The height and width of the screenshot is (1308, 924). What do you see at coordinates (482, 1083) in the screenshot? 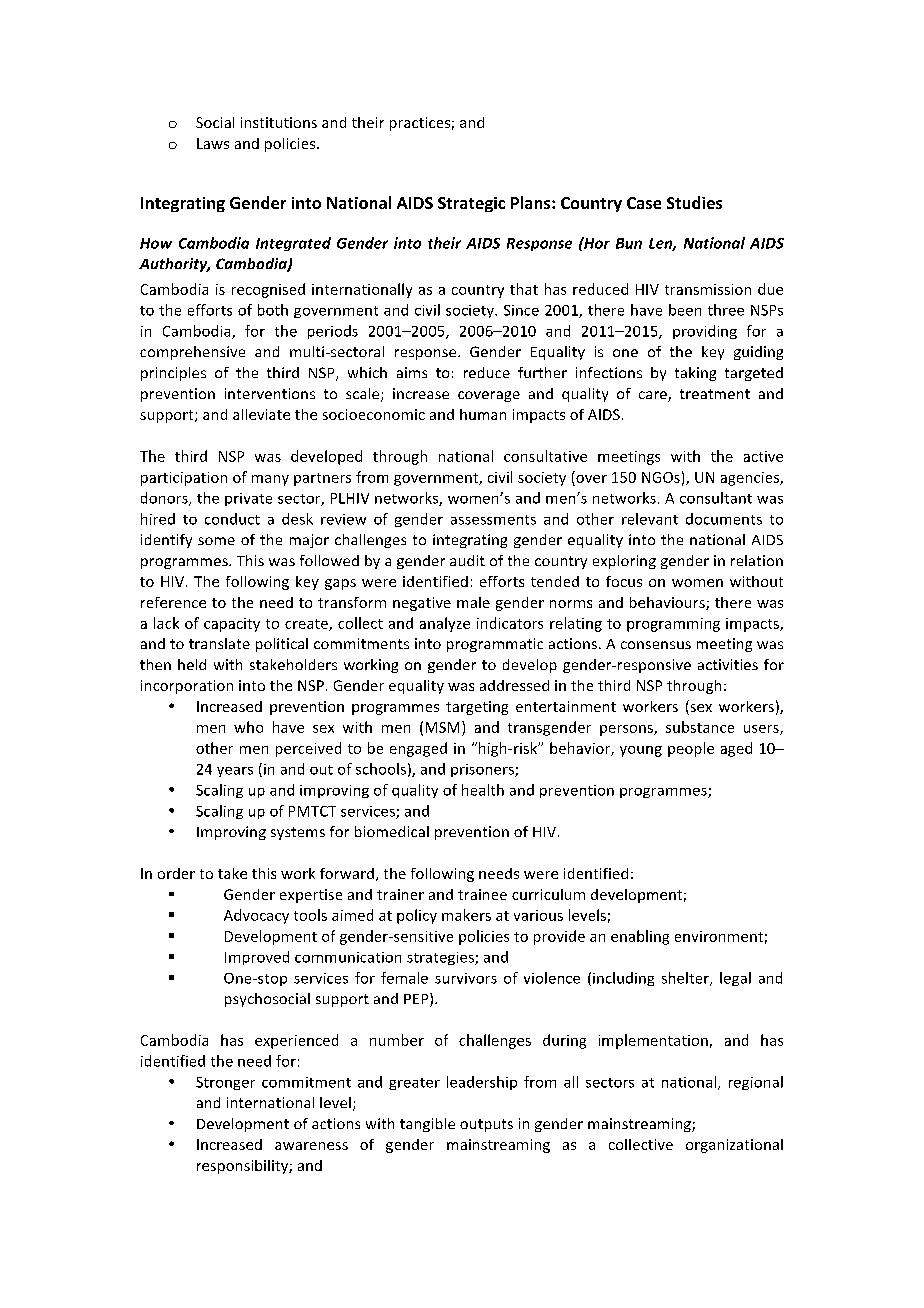
I see `leadership` at bounding box center [482, 1083].
